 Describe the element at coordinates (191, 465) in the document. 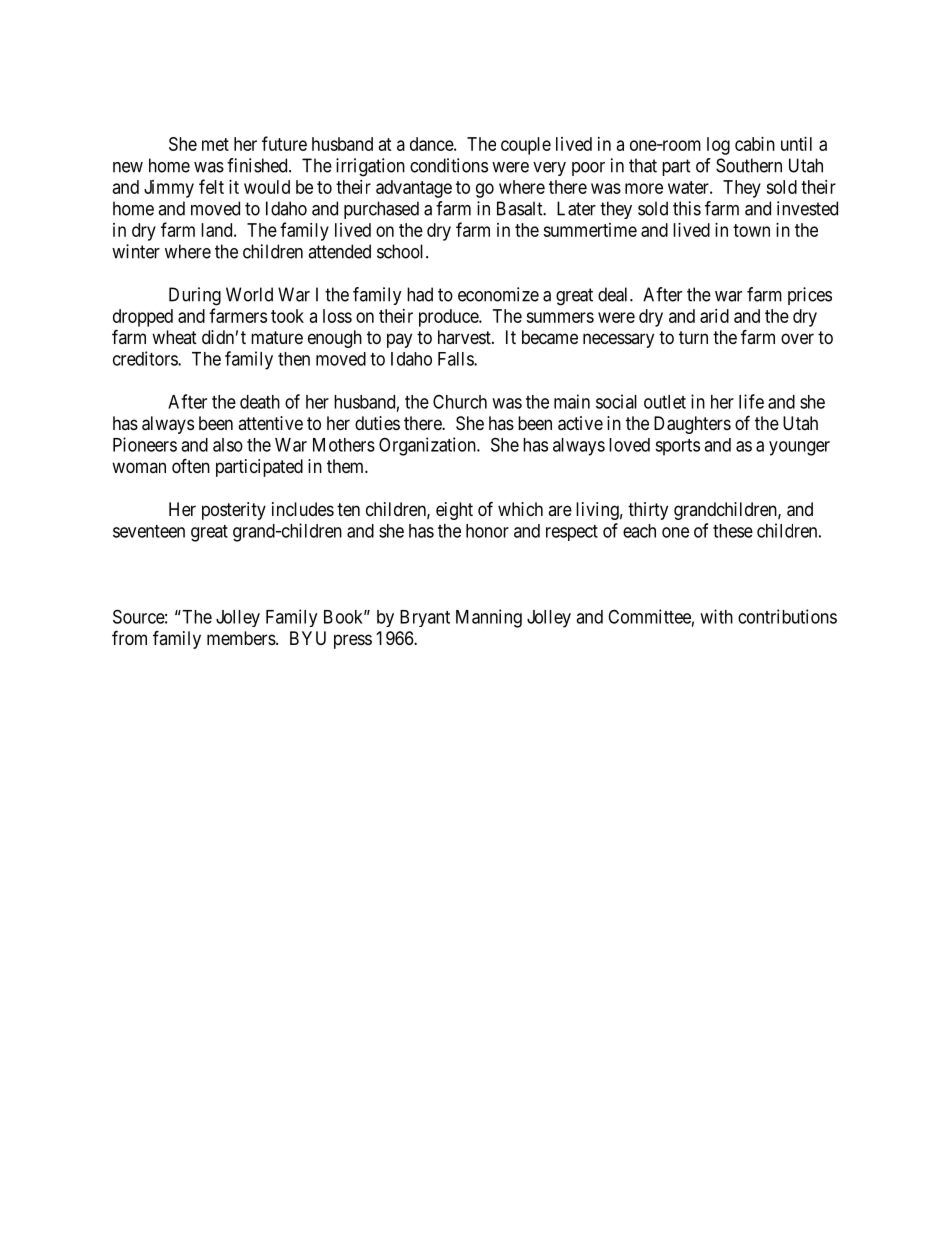

I see `often` at that location.
